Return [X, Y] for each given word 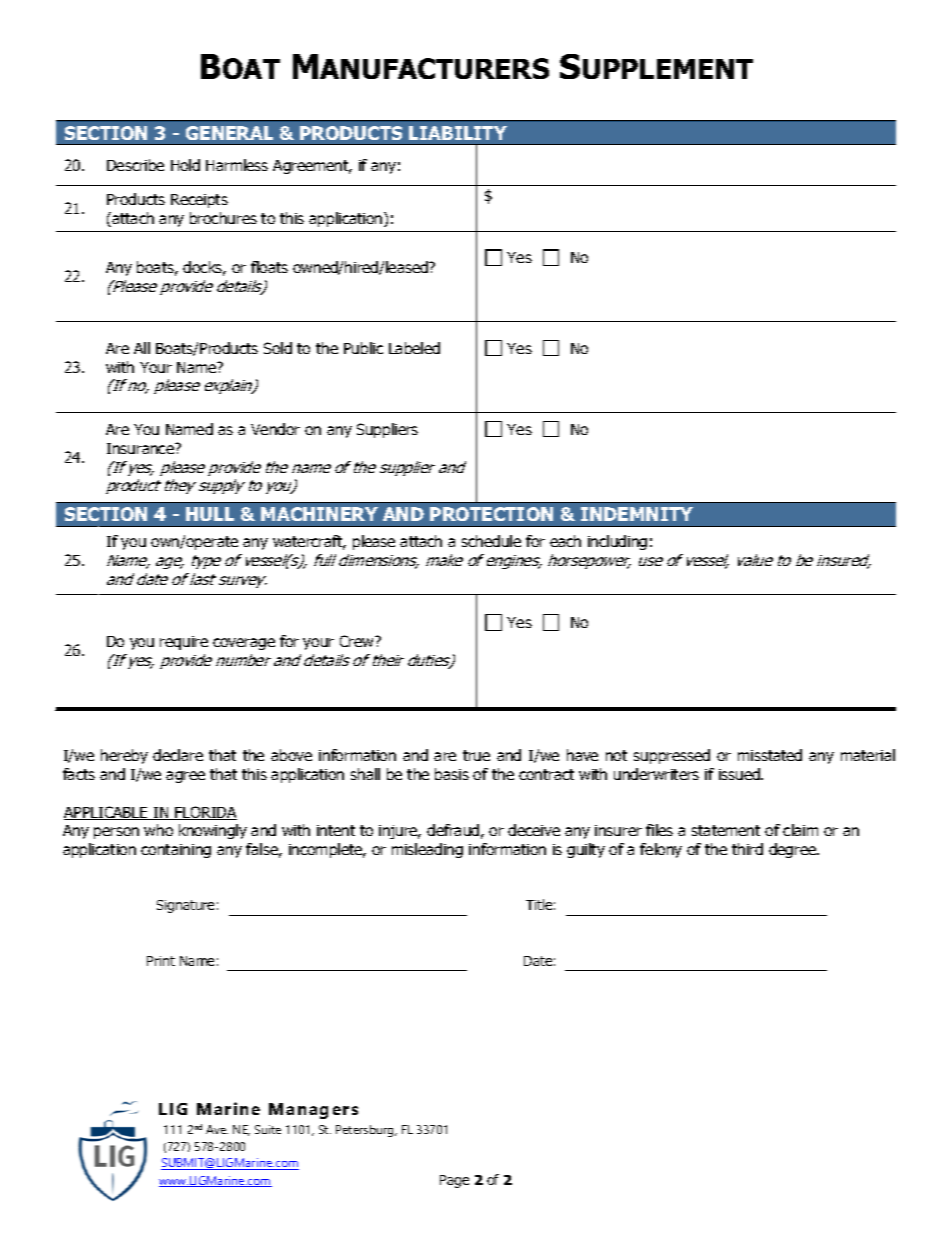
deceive [534, 830]
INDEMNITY [637, 514]
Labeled [414, 348]
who [158, 830]
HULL [210, 514]
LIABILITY [458, 133]
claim [800, 830]
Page [454, 1181]
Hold [185, 165]
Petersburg [366, 1131]
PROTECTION [491, 514]
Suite [268, 1129]
